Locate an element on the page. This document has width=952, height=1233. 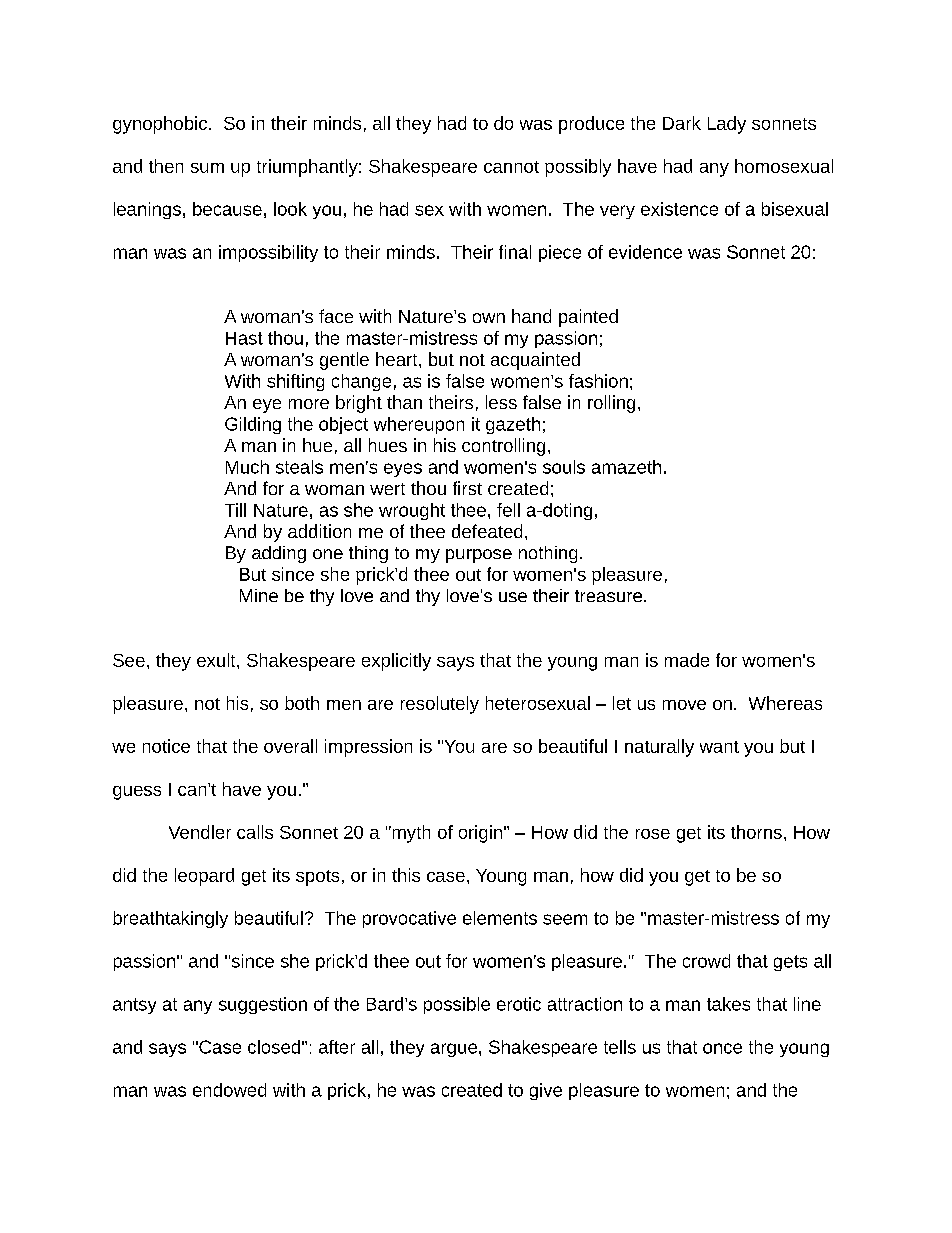
sum is located at coordinates (207, 168).
